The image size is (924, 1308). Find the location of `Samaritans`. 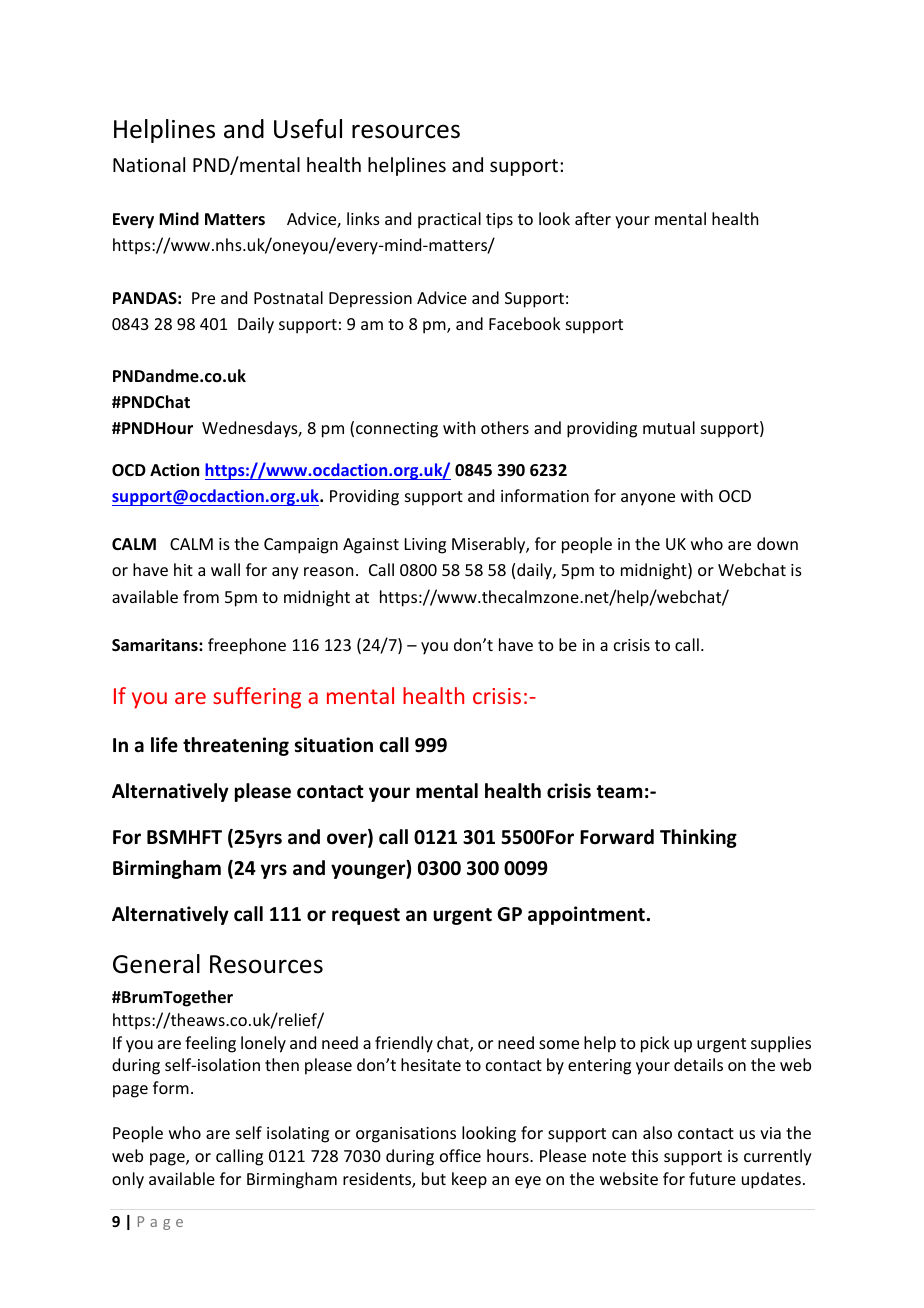

Samaritans is located at coordinates (156, 645).
